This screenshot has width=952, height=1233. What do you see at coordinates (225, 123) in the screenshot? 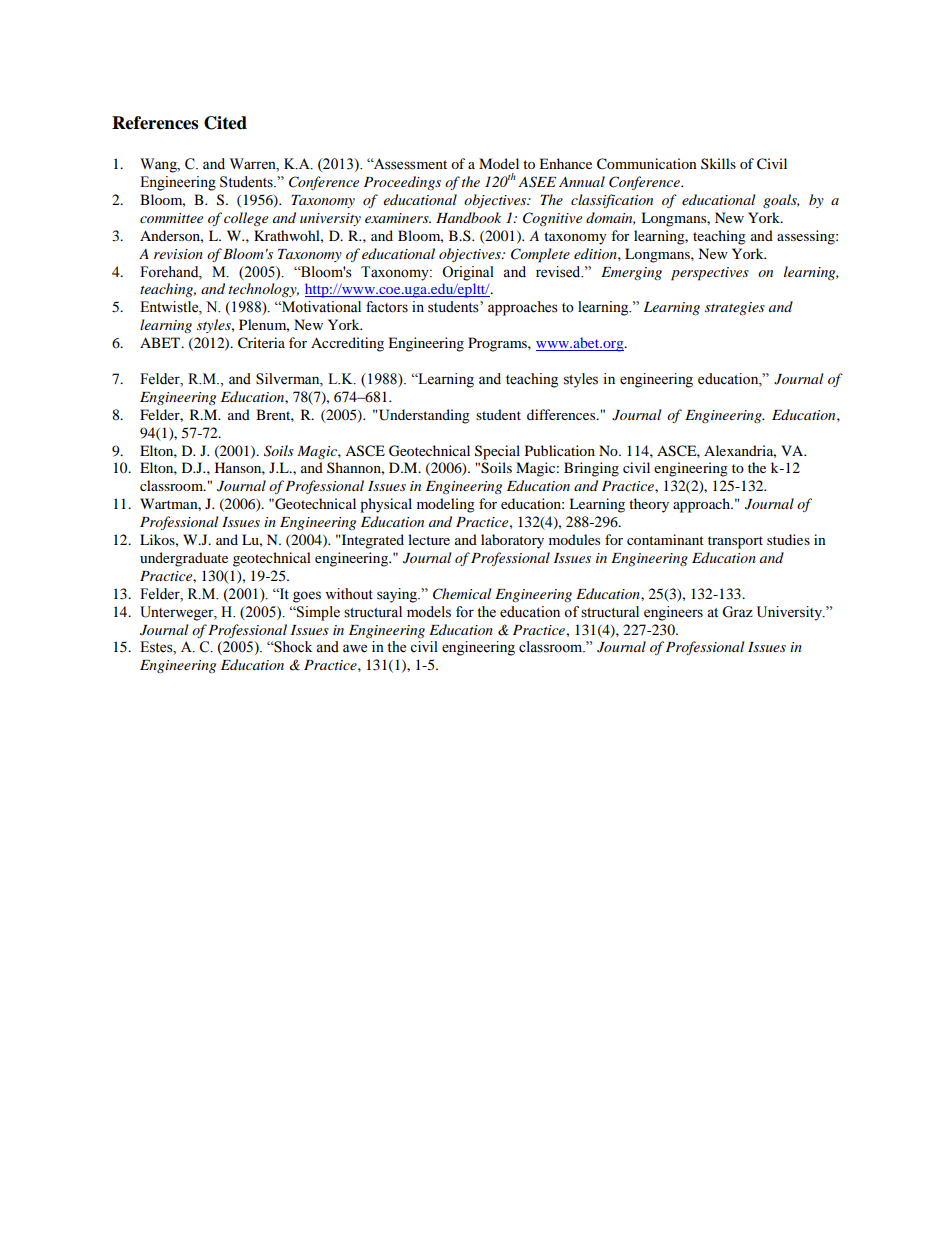
I see `Cited` at bounding box center [225, 123].
